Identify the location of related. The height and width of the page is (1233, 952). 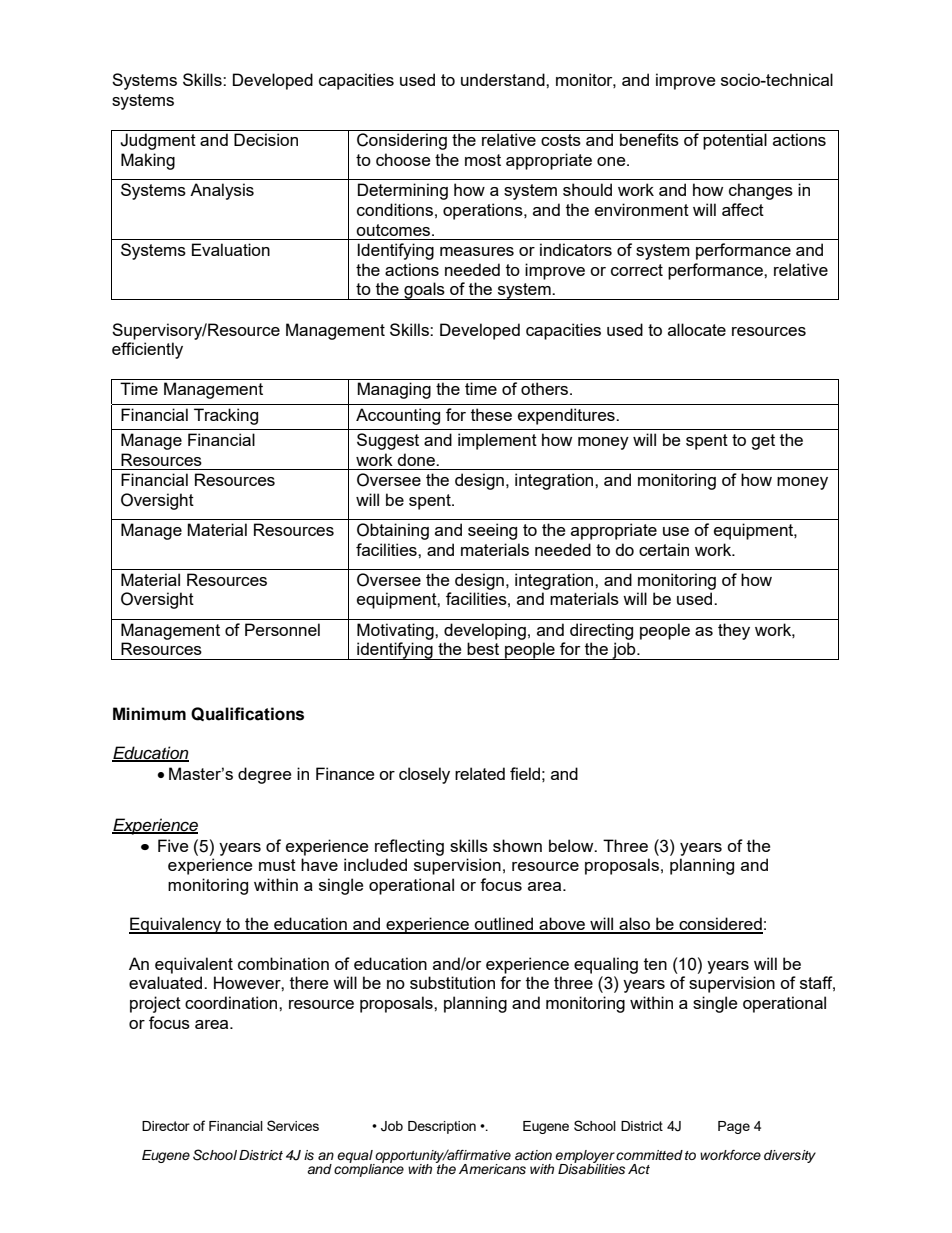
(480, 773).
